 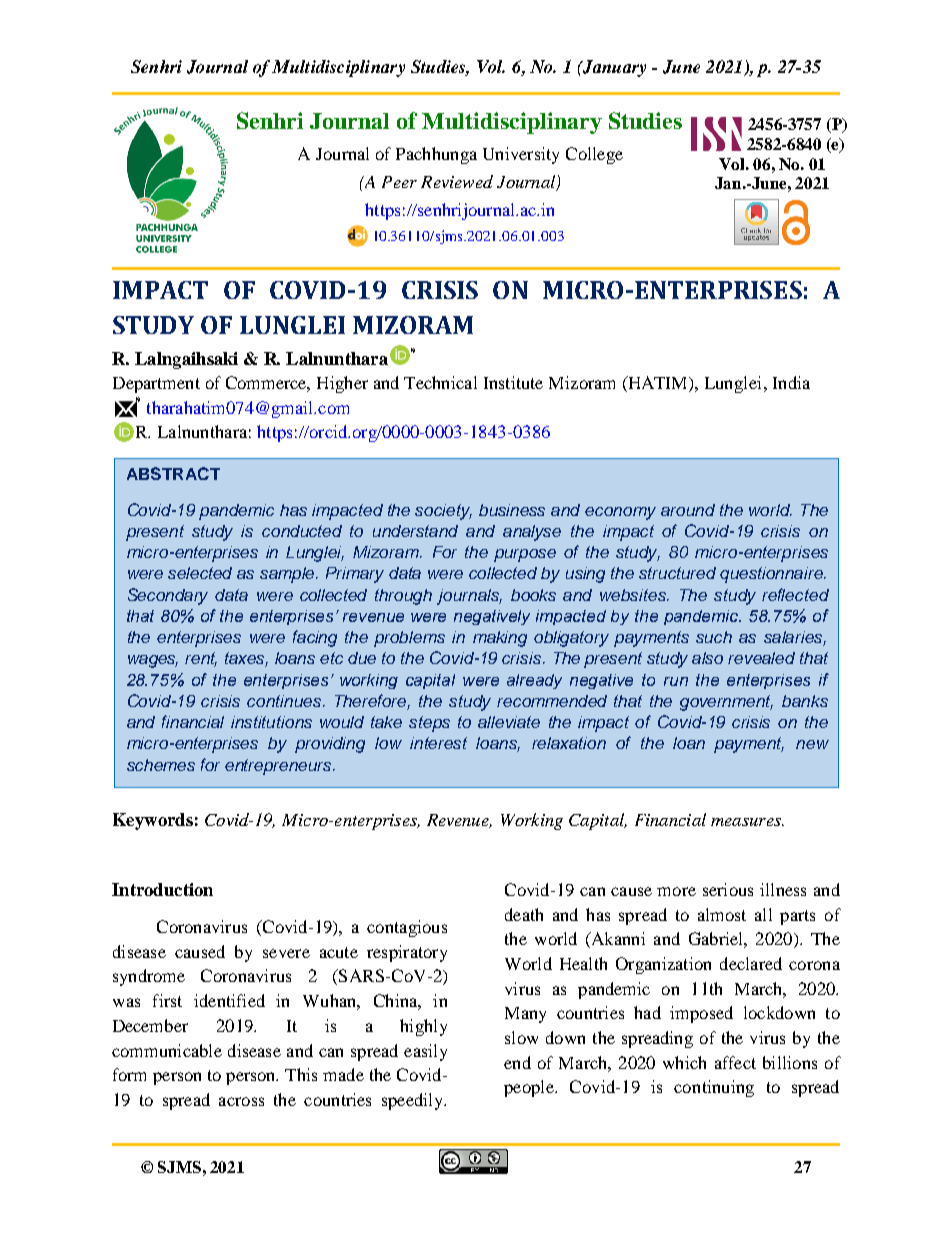 I want to click on Peer, so click(x=399, y=182).
